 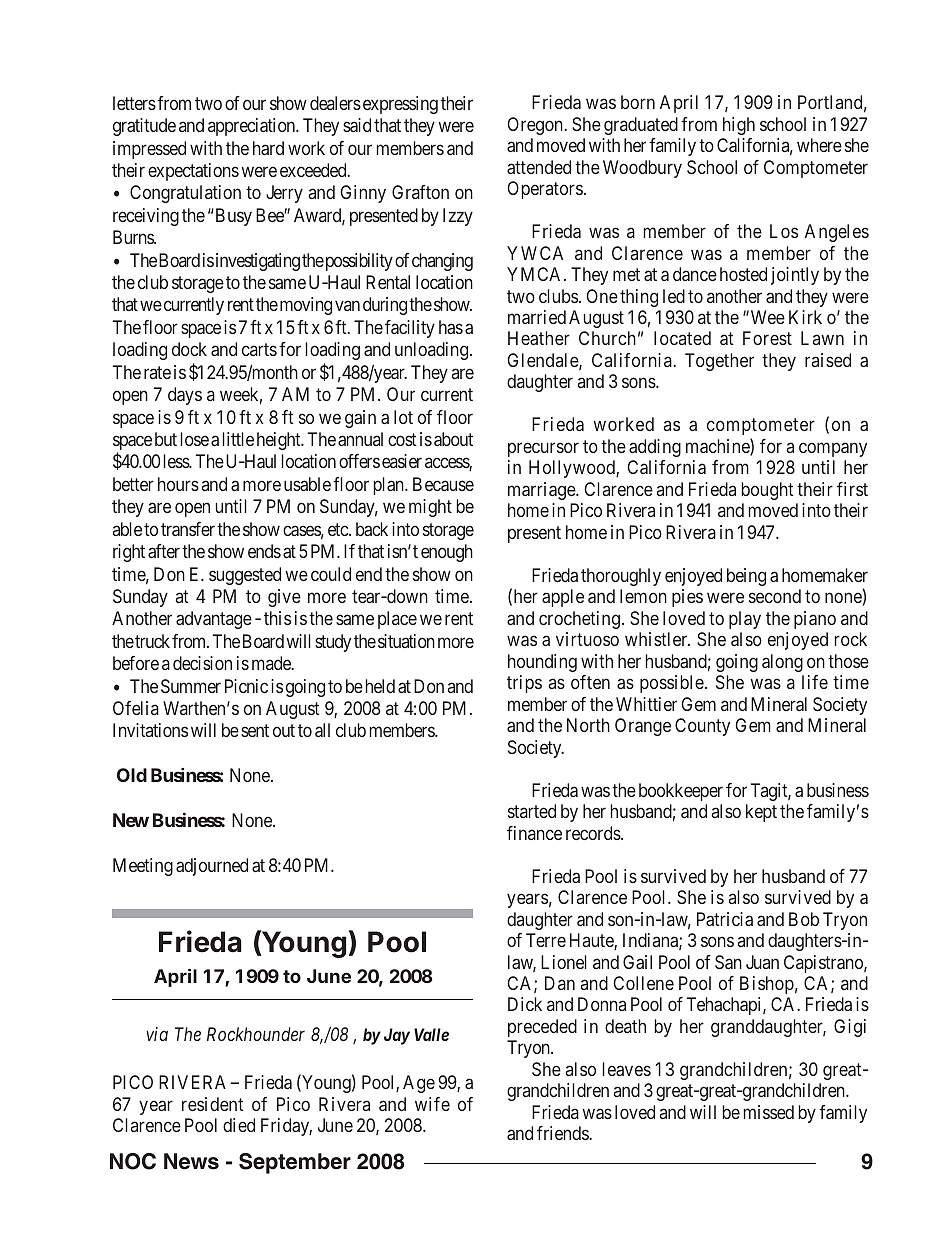 What do you see at coordinates (739, 126) in the screenshot?
I see `high` at bounding box center [739, 126].
